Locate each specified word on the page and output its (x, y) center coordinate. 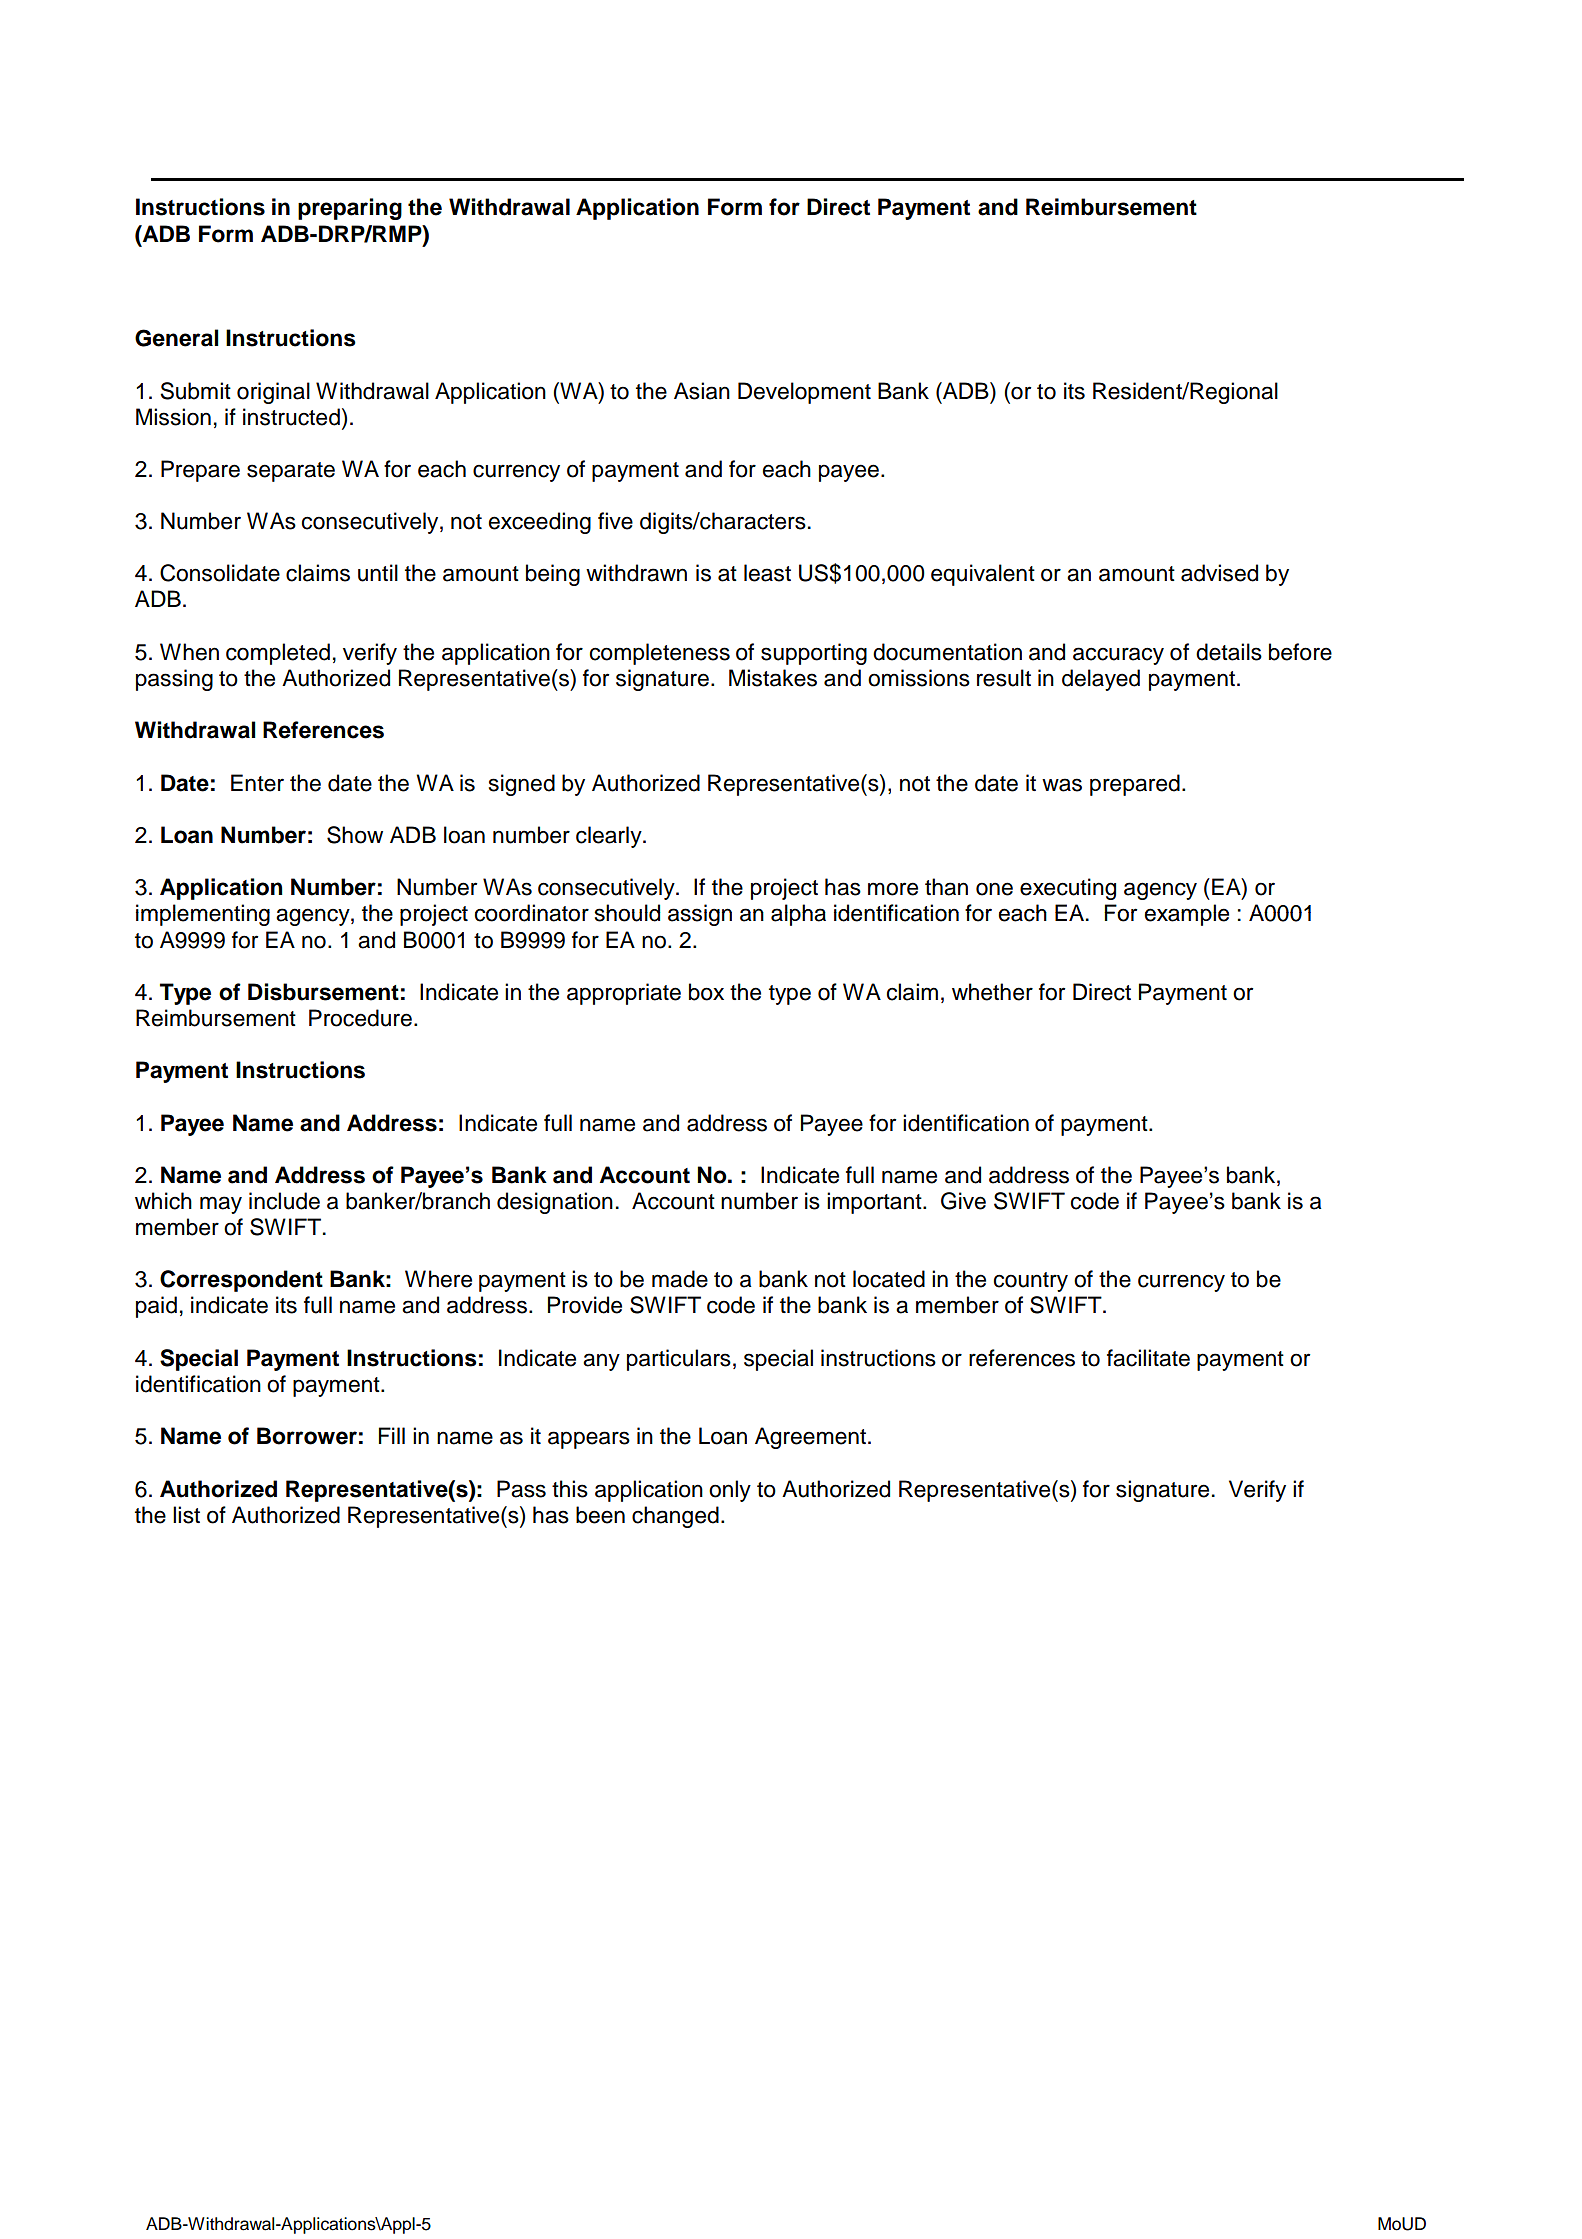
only (730, 1491)
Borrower (307, 1436)
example (1187, 915)
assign (700, 915)
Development (804, 393)
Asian (702, 391)
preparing (350, 209)
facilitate (1148, 1358)
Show (355, 835)
